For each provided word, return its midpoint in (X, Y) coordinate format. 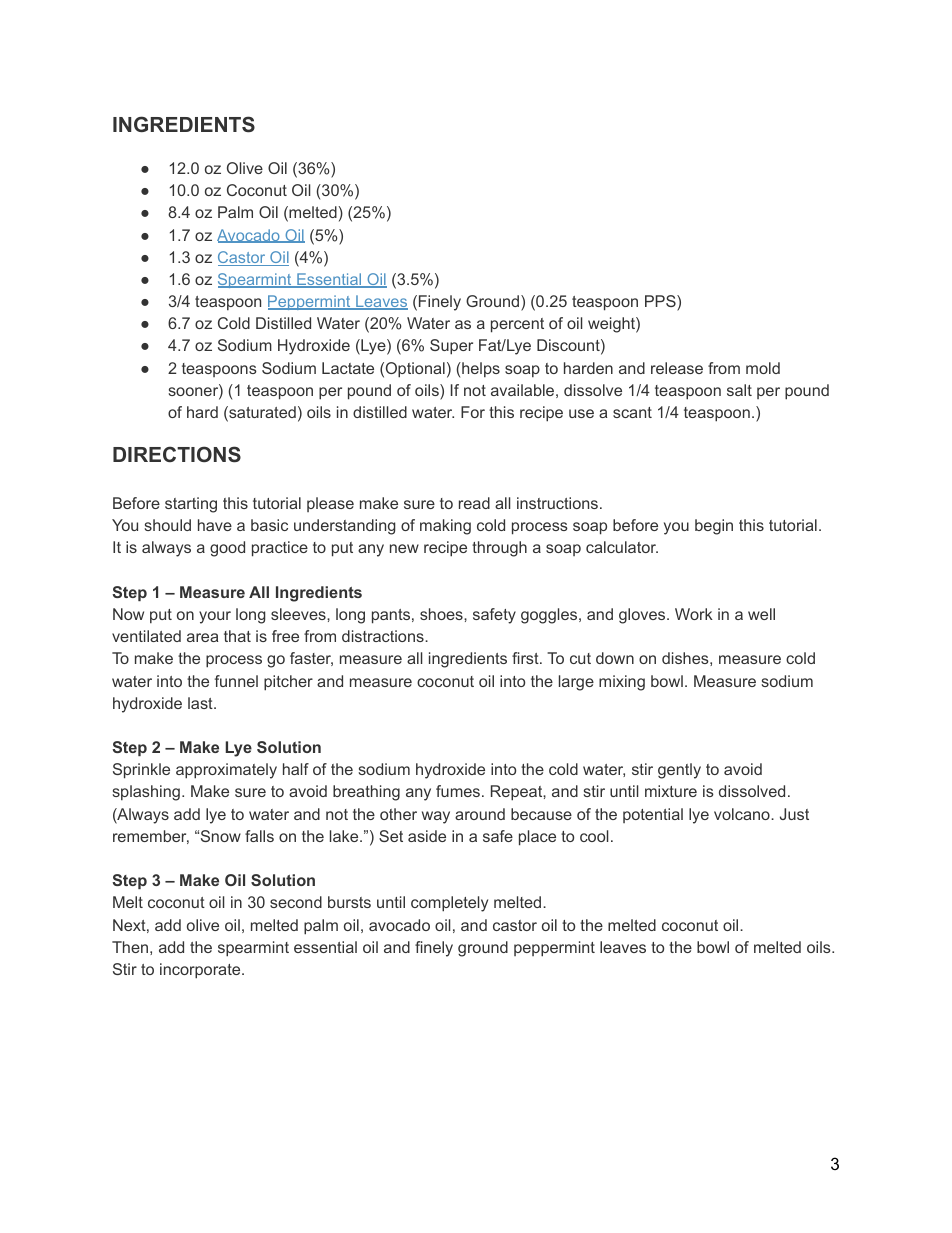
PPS (661, 302)
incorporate (201, 971)
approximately (226, 771)
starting (191, 505)
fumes (458, 791)
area (202, 637)
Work (694, 614)
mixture (671, 791)
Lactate (348, 368)
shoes (442, 614)
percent (517, 325)
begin (714, 527)
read (474, 503)
